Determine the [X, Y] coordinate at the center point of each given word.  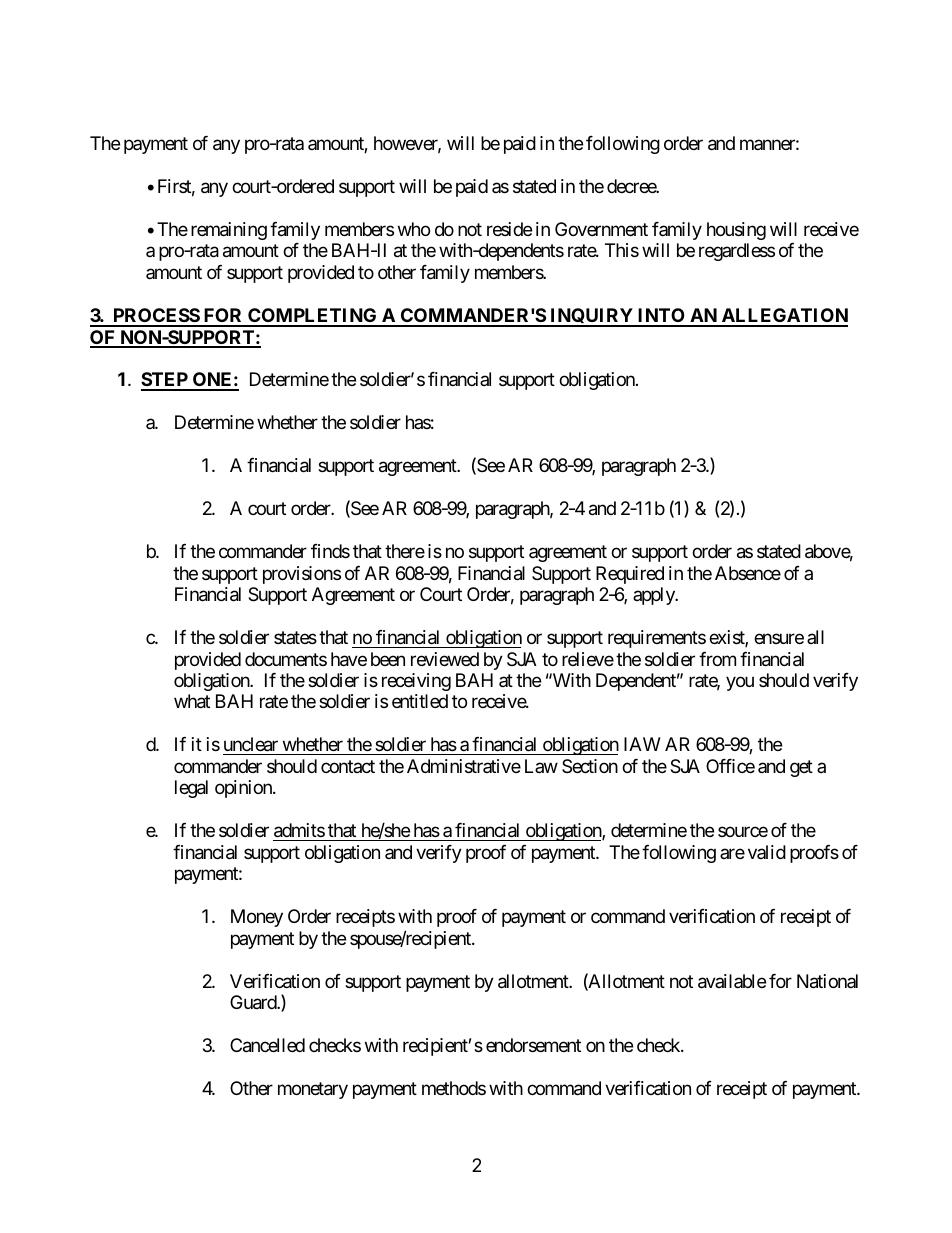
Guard [254, 1002]
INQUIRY [591, 317]
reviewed [445, 659]
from [717, 659]
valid [767, 852]
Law [541, 766]
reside [509, 229]
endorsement [533, 1045]
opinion [244, 789]
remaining [229, 231]
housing [736, 231]
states [295, 637]
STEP [165, 381]
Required [630, 575]
